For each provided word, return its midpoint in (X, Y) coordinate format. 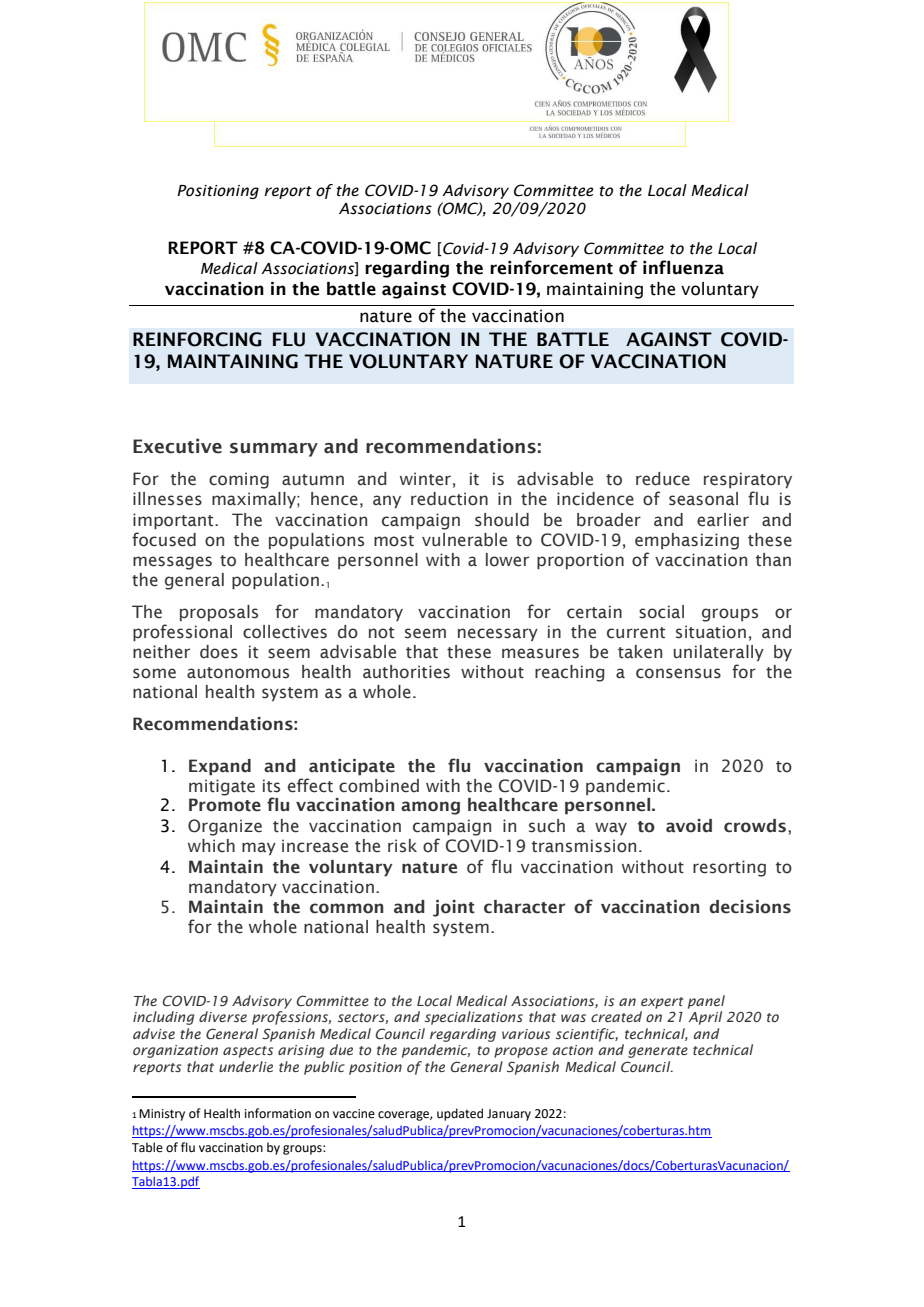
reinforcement (551, 267)
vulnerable (464, 540)
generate (658, 1052)
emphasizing (687, 541)
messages (172, 563)
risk (402, 846)
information (278, 1113)
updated (460, 1114)
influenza (683, 267)
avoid (689, 826)
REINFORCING (197, 339)
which (211, 846)
